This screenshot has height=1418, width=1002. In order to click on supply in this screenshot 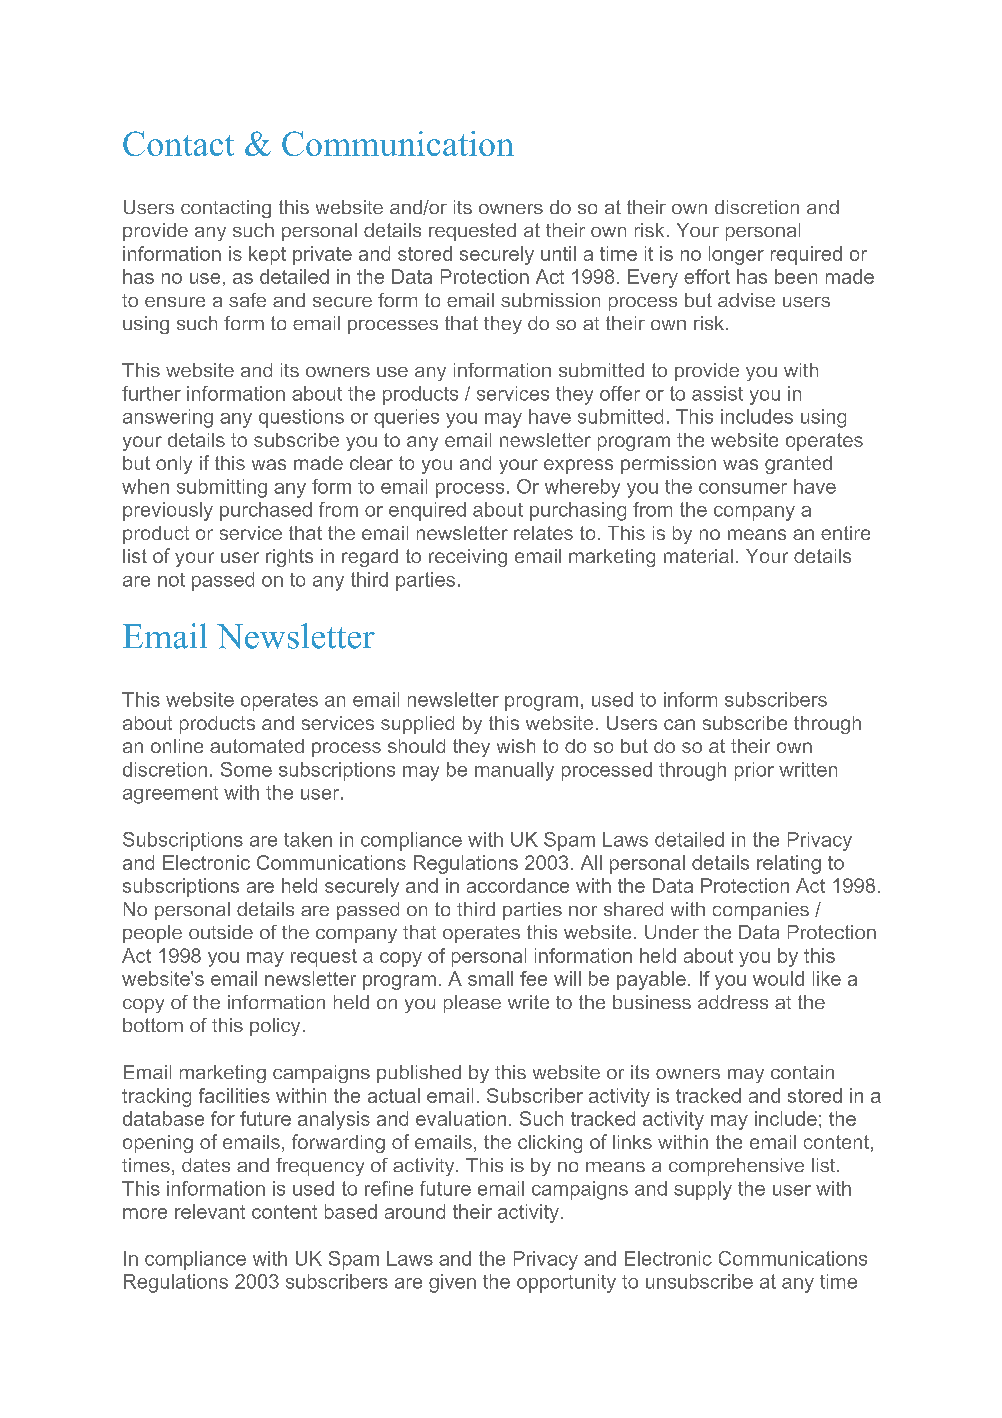, I will do `click(703, 1190)`.
